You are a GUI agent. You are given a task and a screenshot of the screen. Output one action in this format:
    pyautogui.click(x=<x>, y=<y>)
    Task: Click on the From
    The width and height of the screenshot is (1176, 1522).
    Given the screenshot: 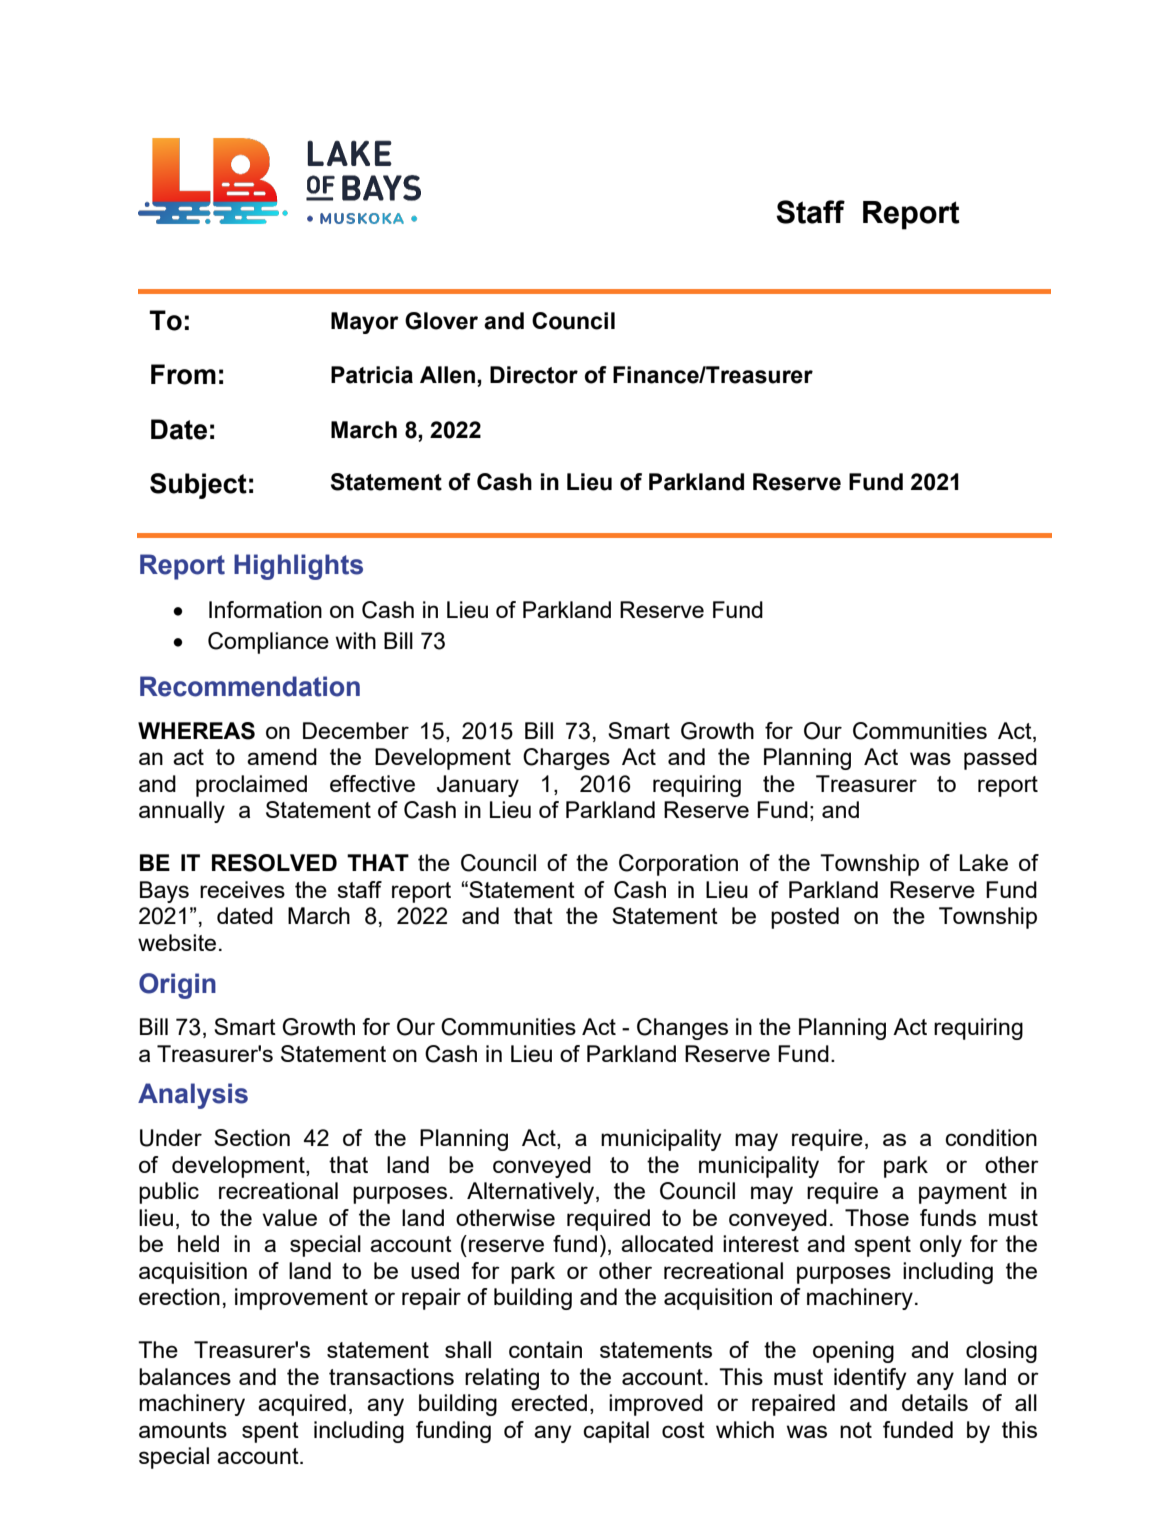 What is the action you would take?
    pyautogui.click(x=183, y=374)
